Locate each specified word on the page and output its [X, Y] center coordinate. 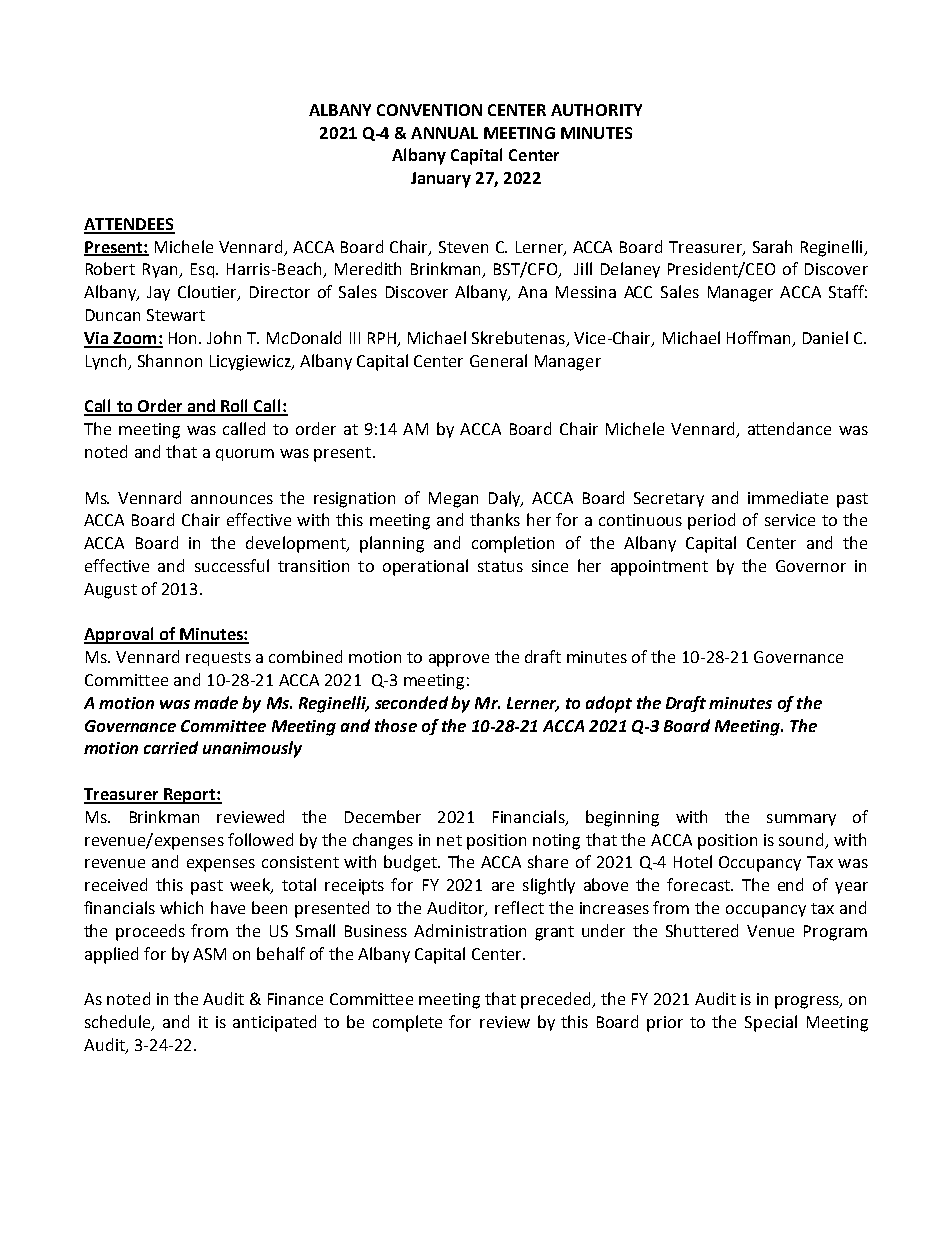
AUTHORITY [596, 110]
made [216, 702]
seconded [411, 702]
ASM [209, 954]
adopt [609, 704]
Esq [202, 270]
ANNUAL [444, 133]
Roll [235, 407]
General [498, 360]
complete [407, 1023]
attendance [789, 428]
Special [771, 1023]
